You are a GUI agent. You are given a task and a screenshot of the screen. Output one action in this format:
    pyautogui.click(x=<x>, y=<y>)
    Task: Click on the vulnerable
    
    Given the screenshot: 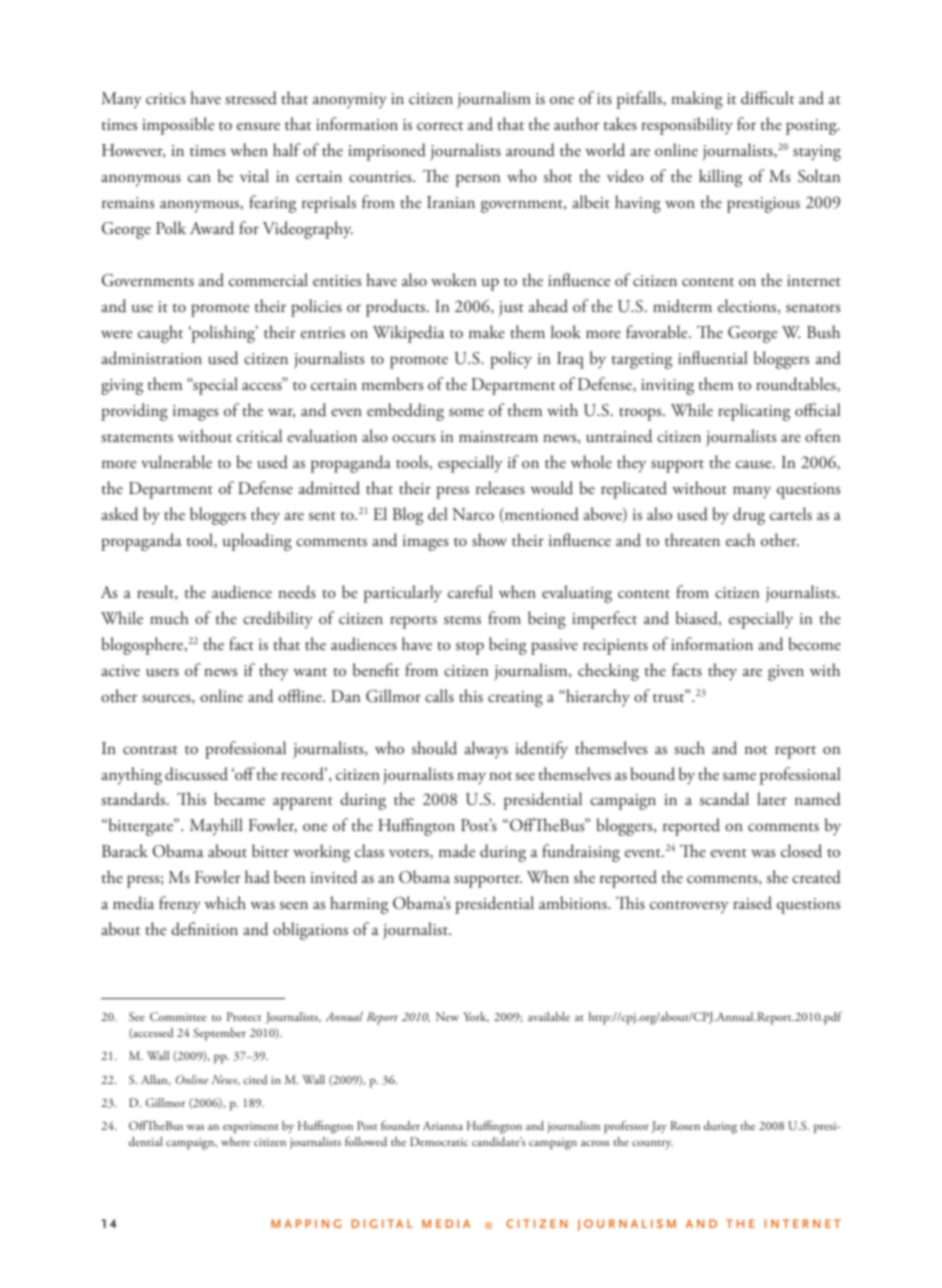 What is the action you would take?
    pyautogui.click(x=176, y=462)
